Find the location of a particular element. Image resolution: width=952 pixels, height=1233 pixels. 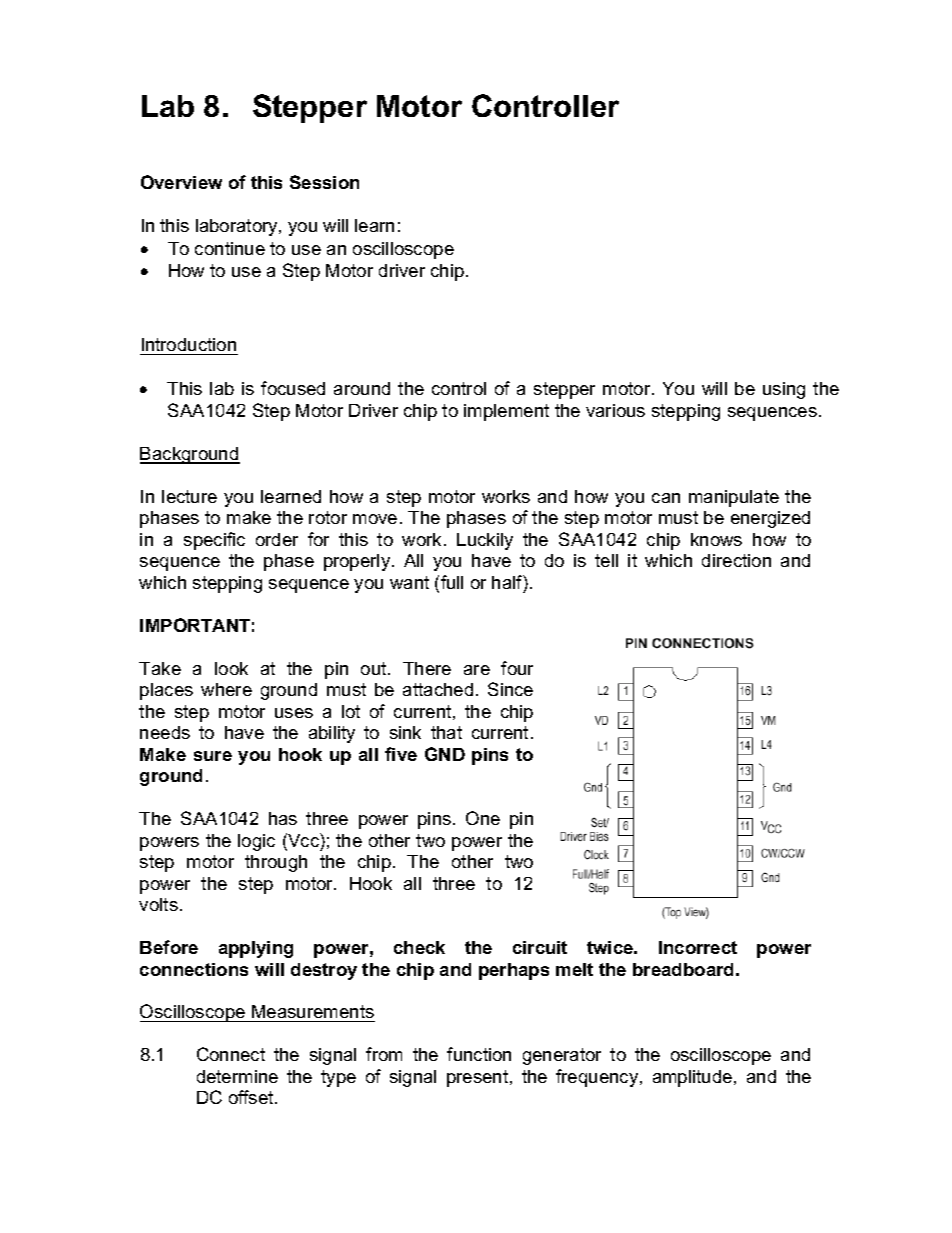

Session is located at coordinates (324, 182).
